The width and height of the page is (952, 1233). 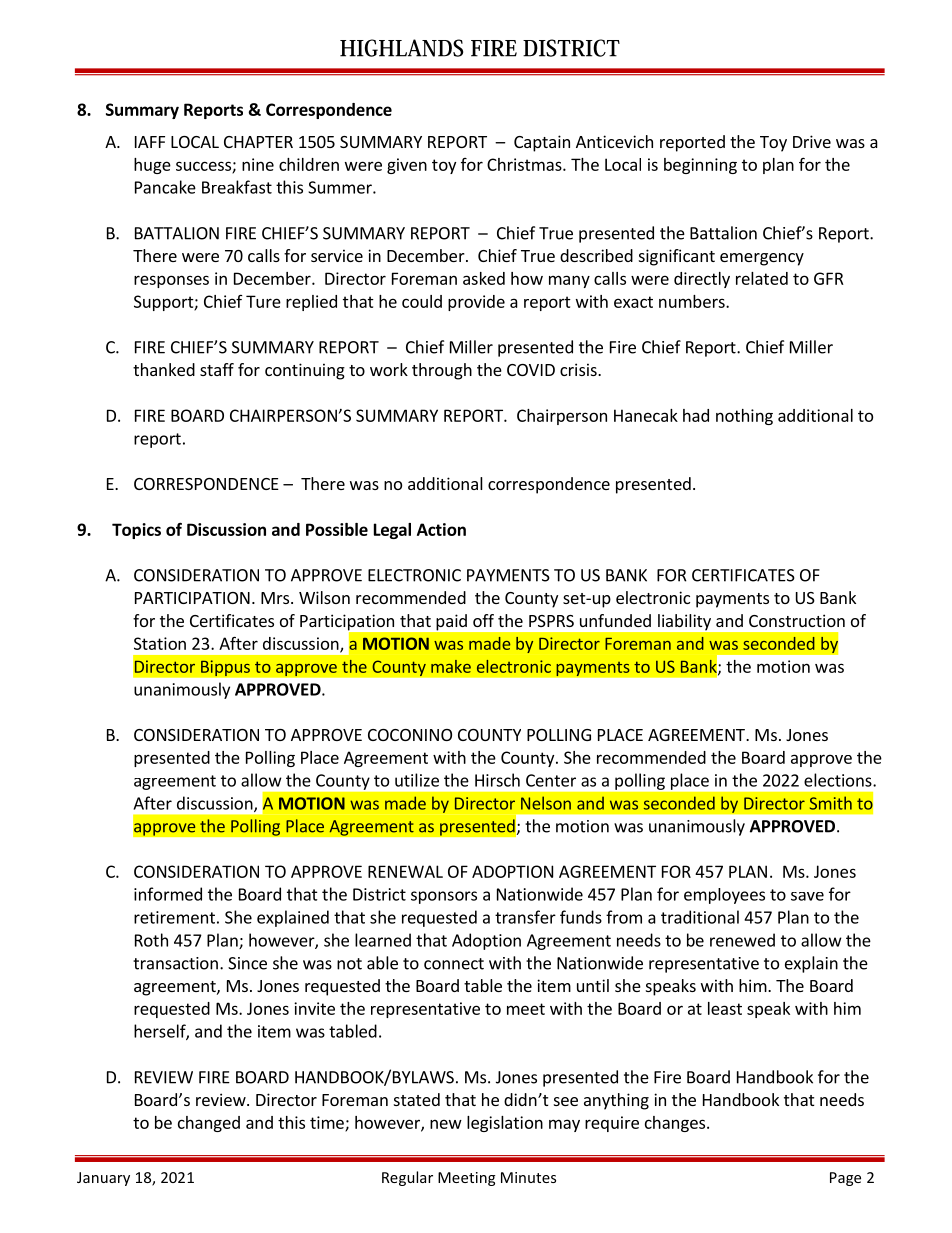 I want to click on Topics, so click(x=136, y=531).
